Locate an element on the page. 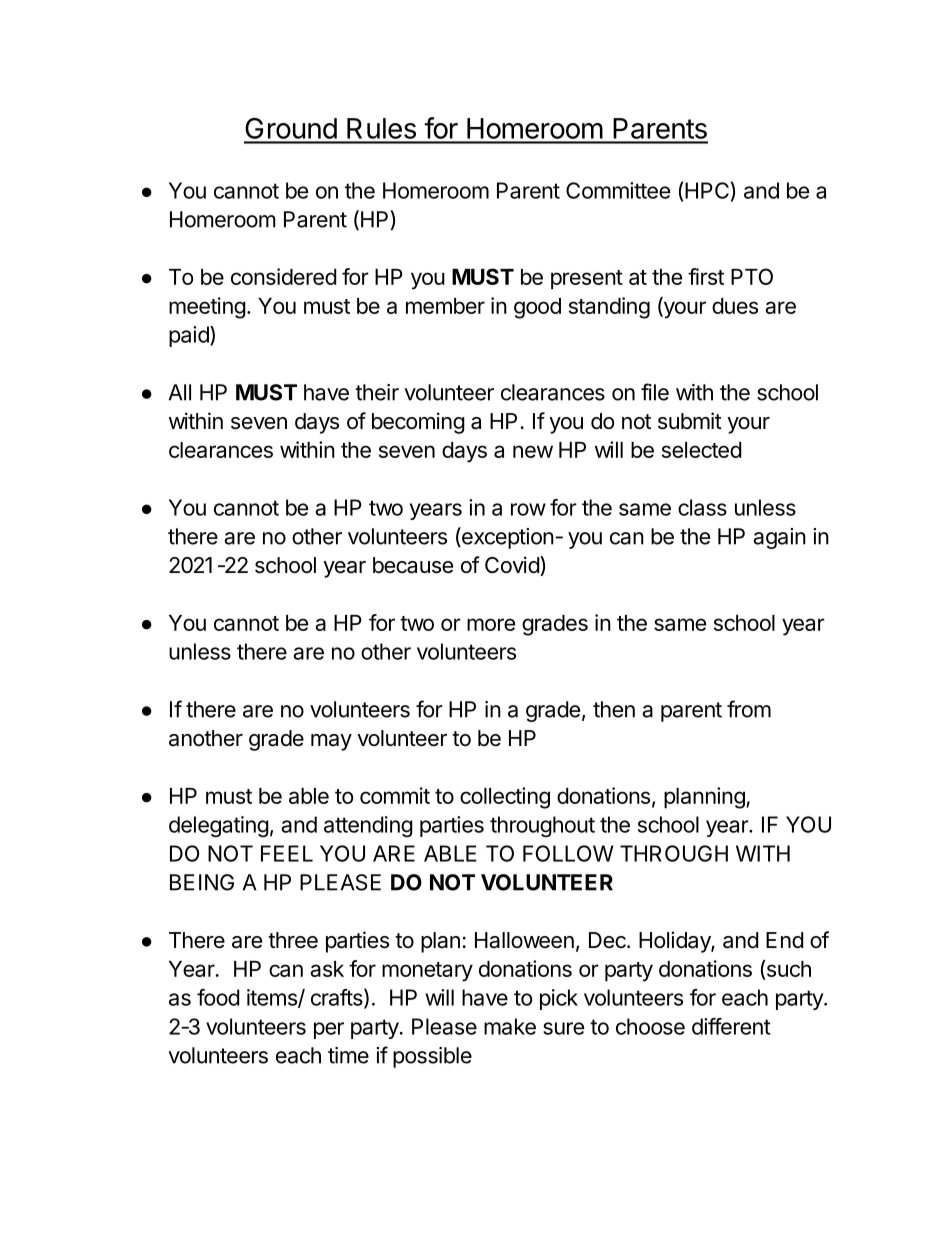 Image resolution: width=952 pixels, height=1233 pixels. collecting is located at coordinates (505, 798).
